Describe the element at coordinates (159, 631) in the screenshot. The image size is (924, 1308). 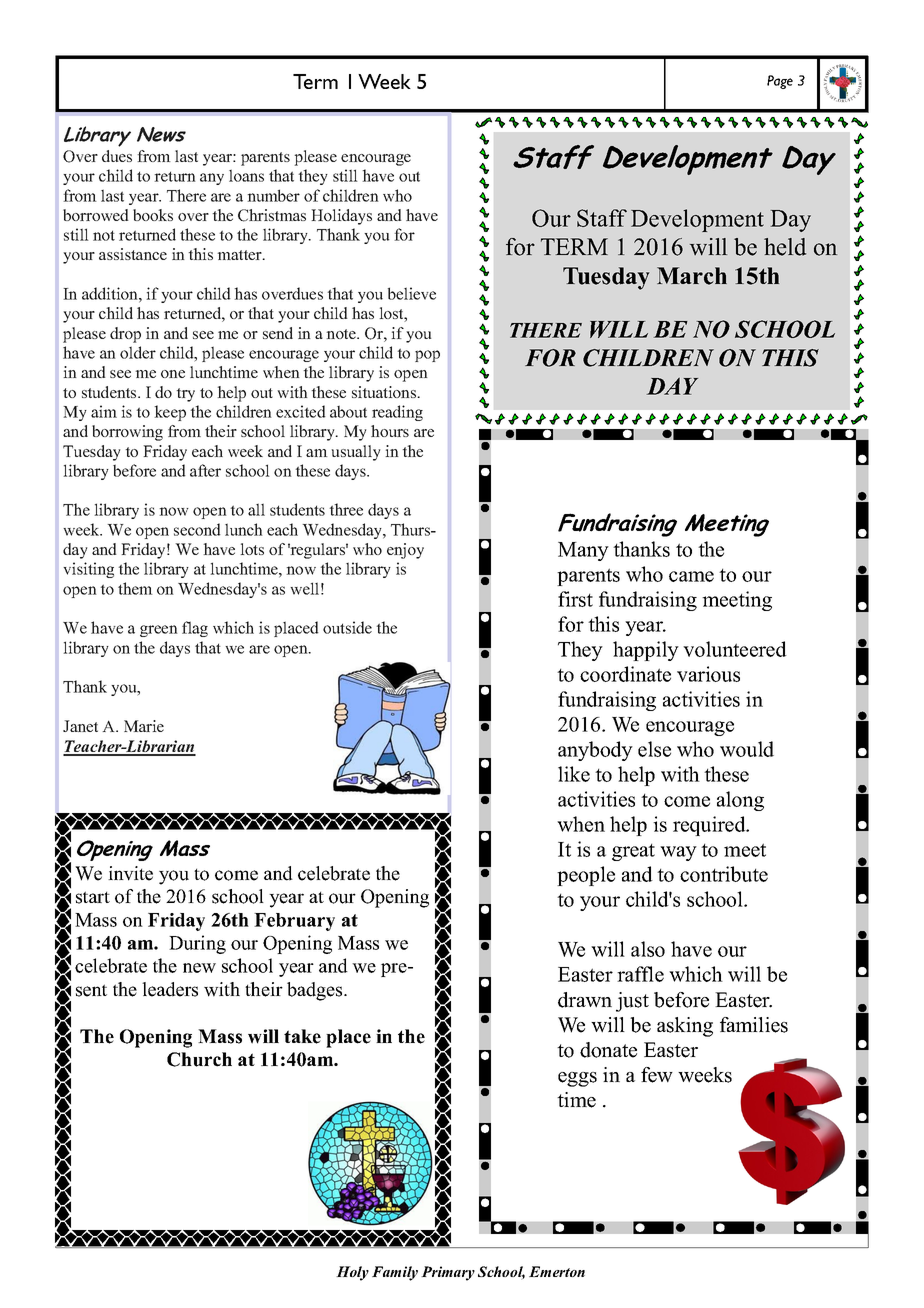
I see `green` at that location.
